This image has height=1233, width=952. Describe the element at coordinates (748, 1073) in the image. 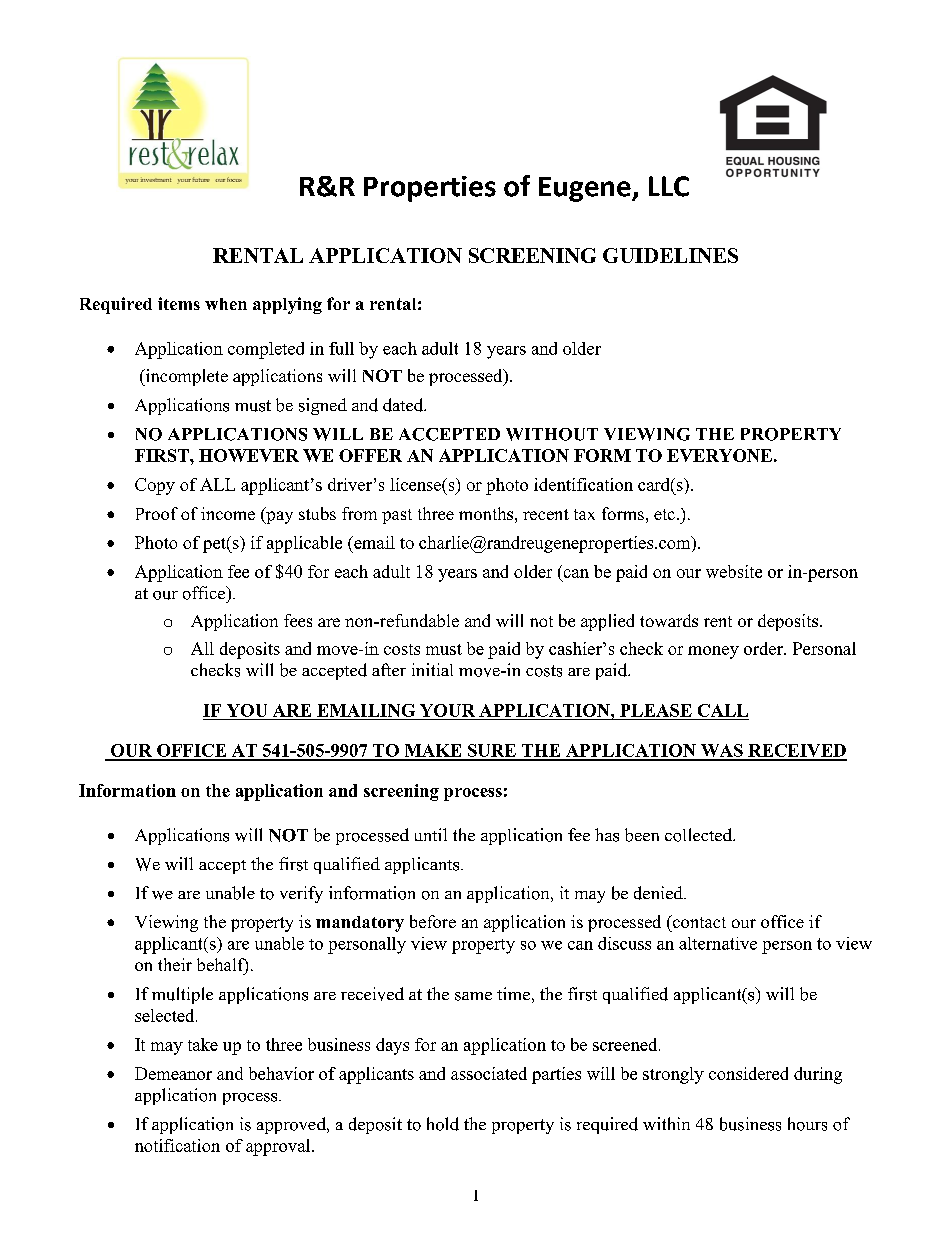

I see `considered` at that location.
